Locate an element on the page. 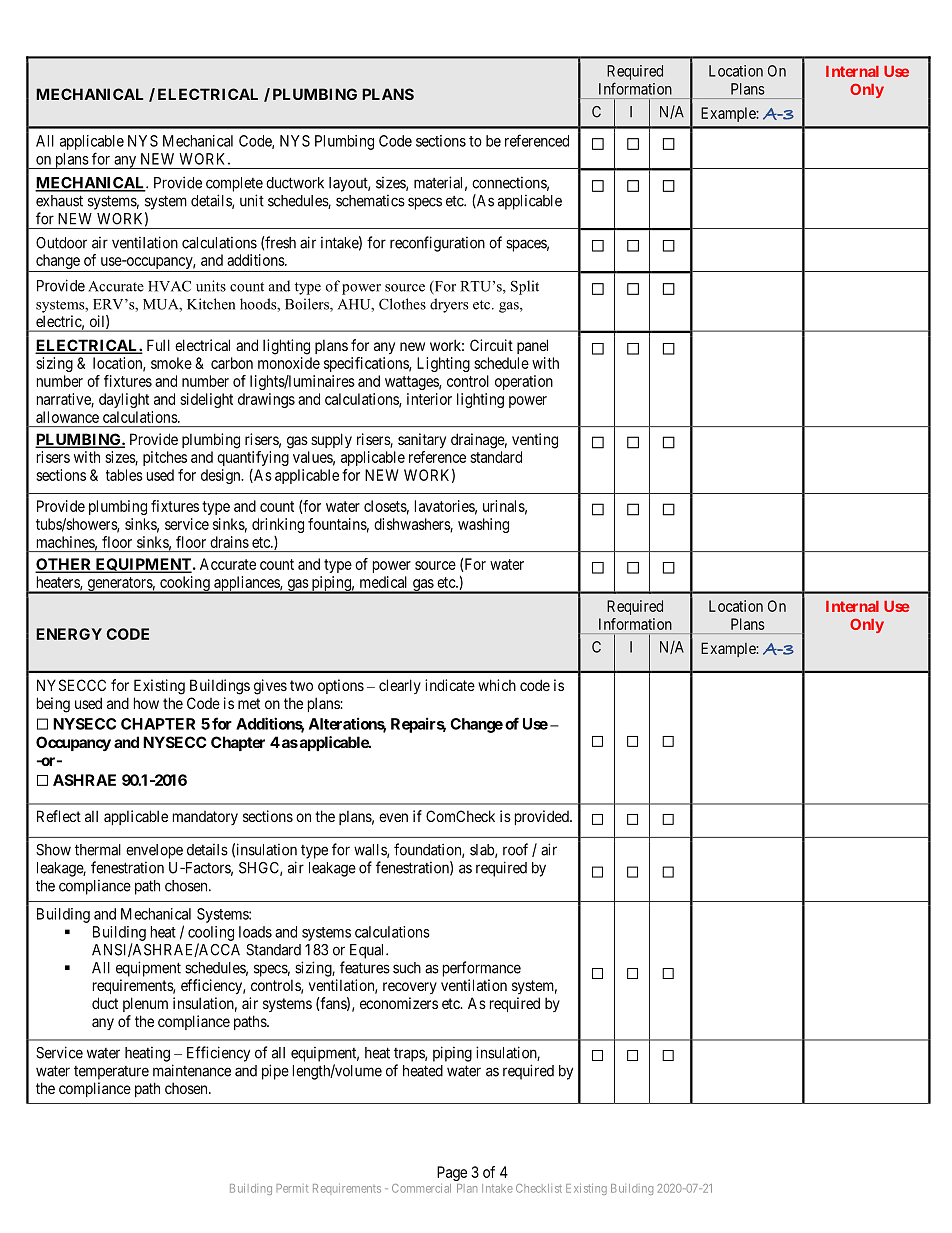 The width and height of the page is (952, 1233). temperature is located at coordinates (111, 1073).
